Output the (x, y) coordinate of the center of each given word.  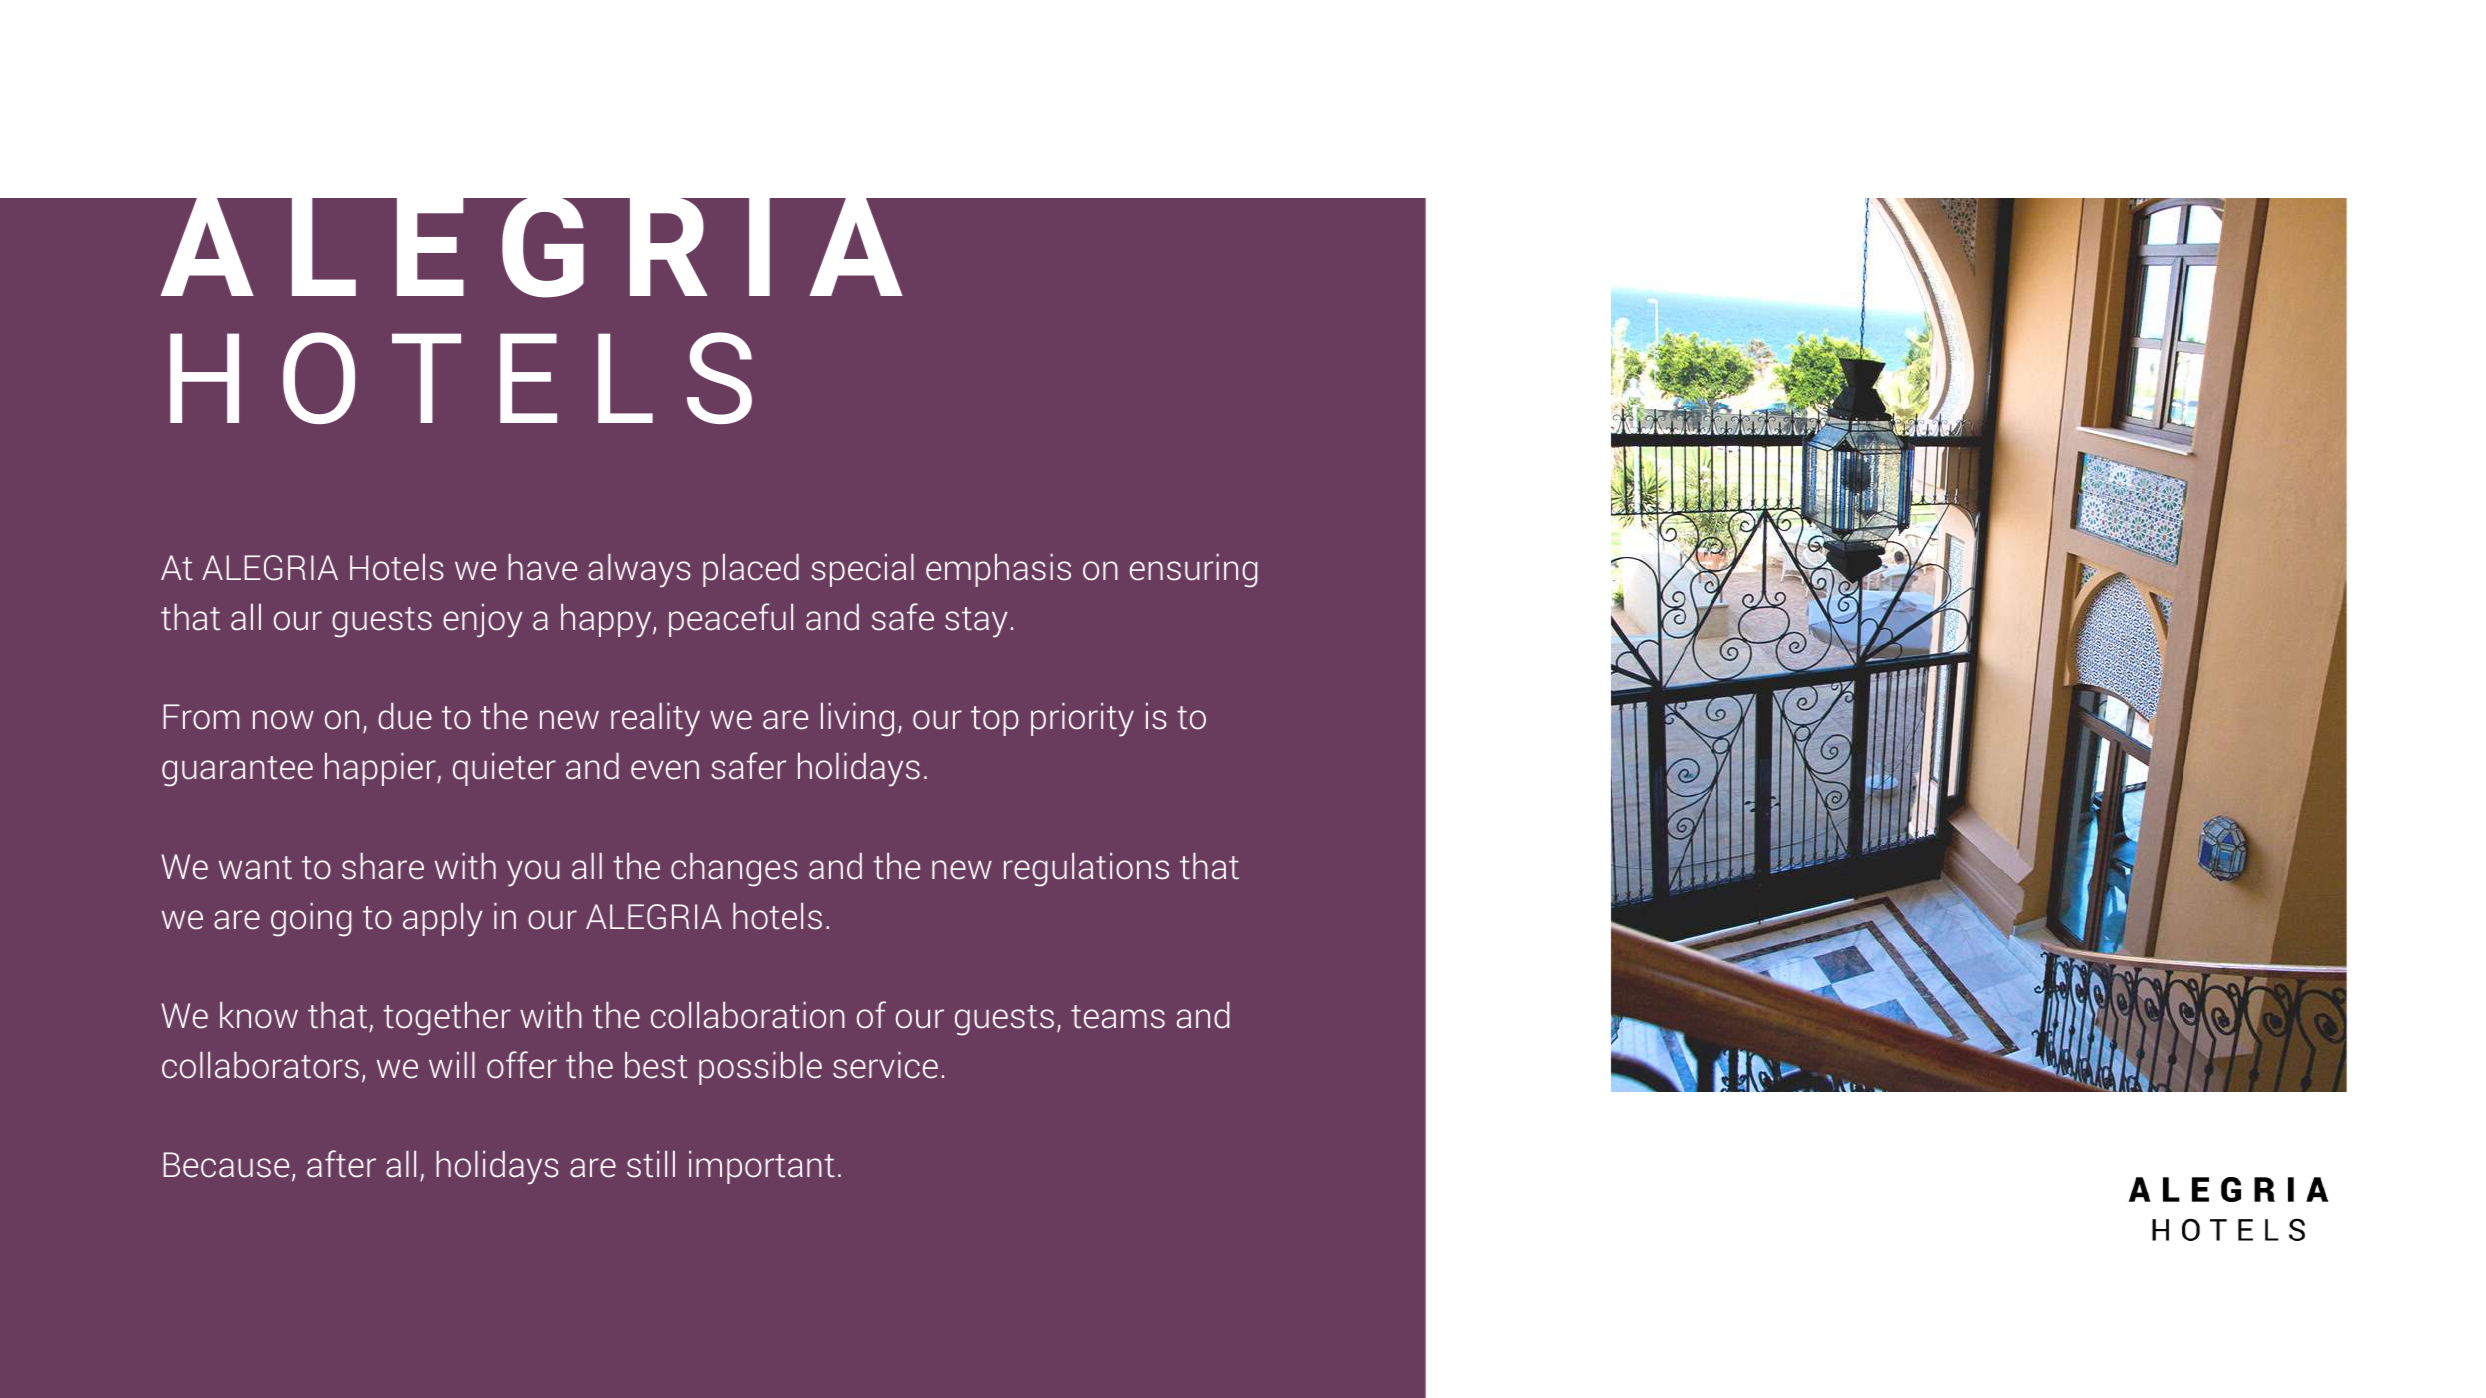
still (651, 1164)
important (762, 1167)
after (341, 1164)
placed (751, 570)
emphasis (998, 570)
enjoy (483, 621)
